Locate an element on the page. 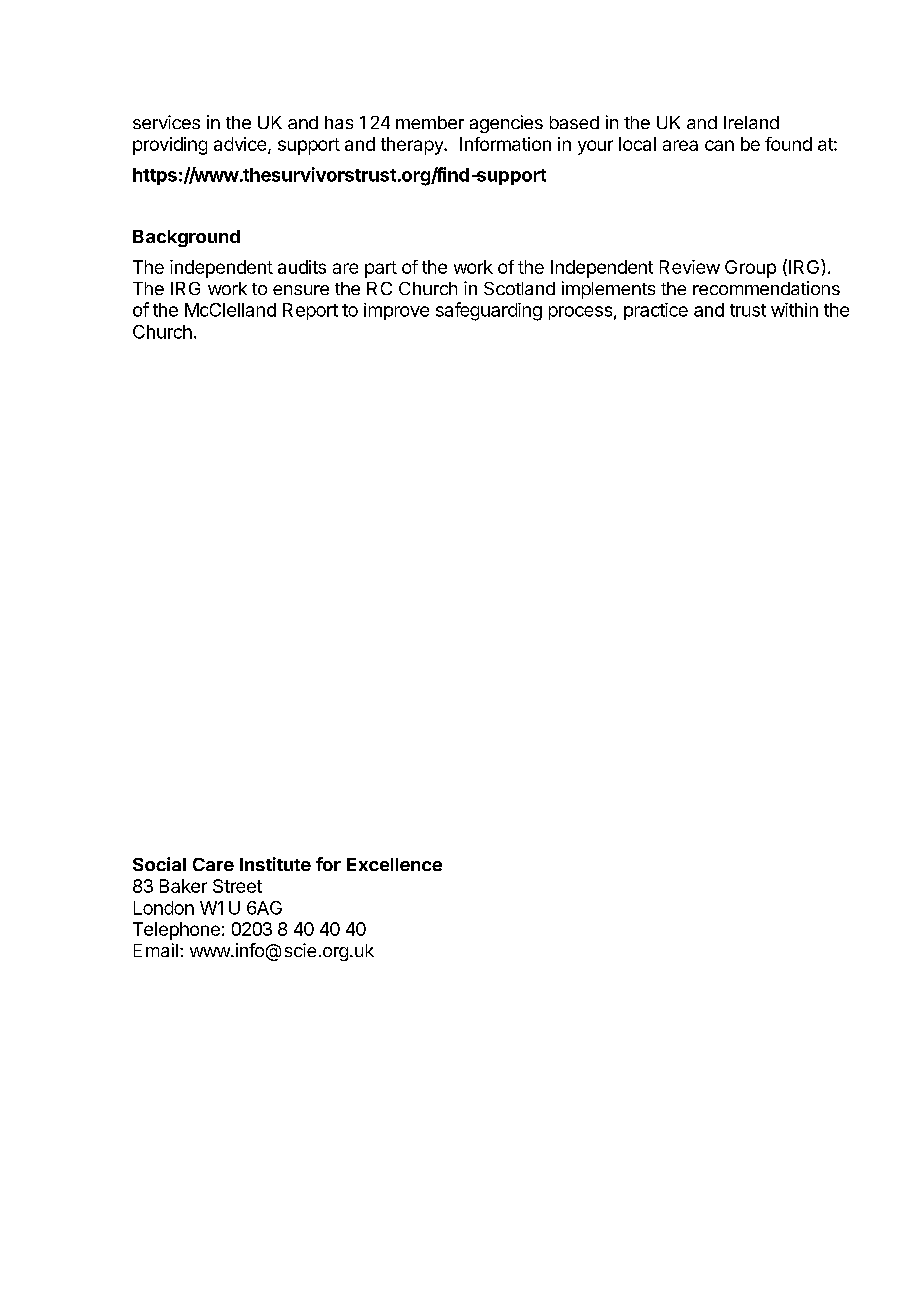 This document has height=1308, width=924. can is located at coordinates (719, 145).
